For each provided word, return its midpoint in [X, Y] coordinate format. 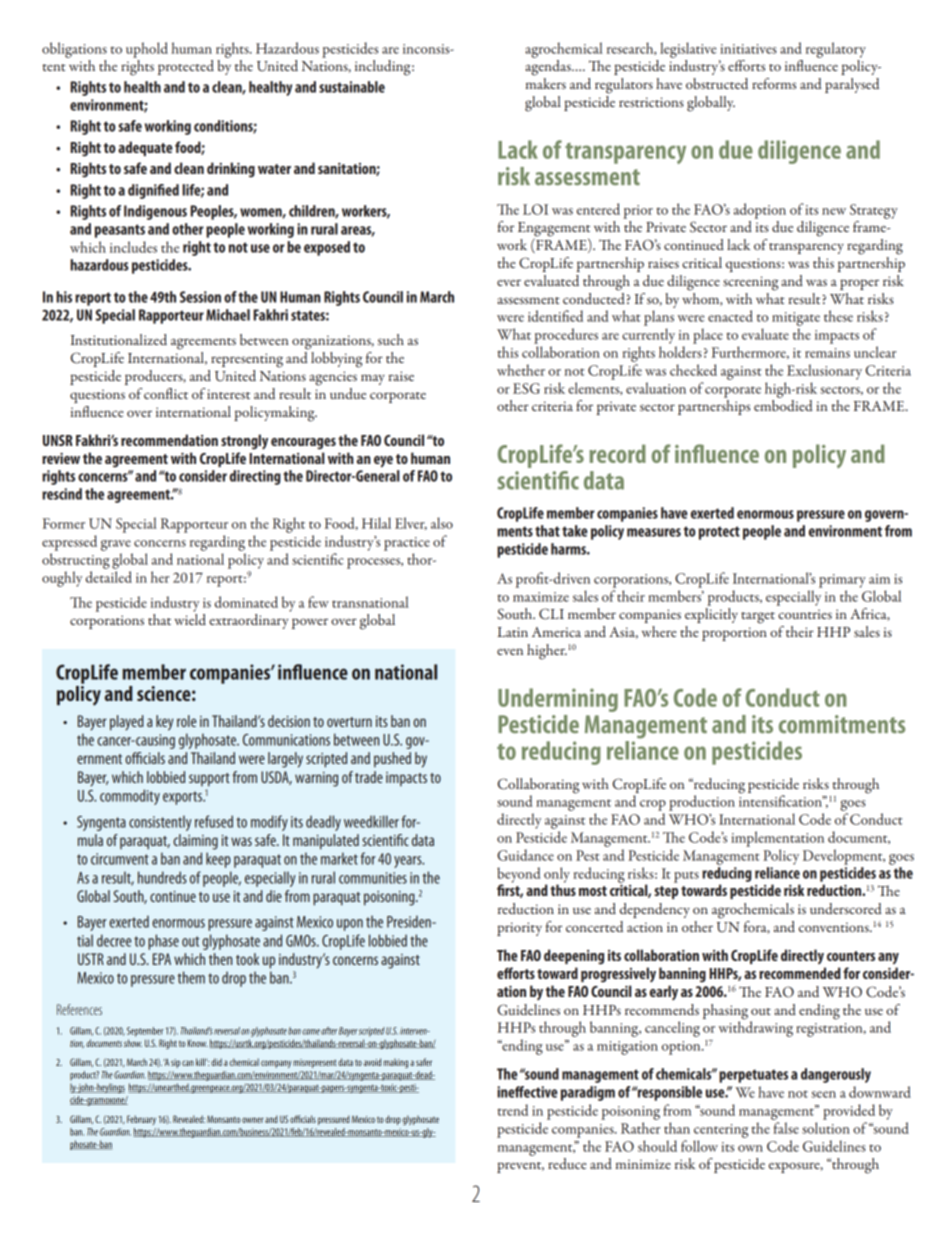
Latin [512, 632]
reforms [774, 83]
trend [513, 1110]
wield [190, 619]
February [141, 1120]
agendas [549, 68]
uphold [147, 50]
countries [805, 614]
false [786, 1128]
